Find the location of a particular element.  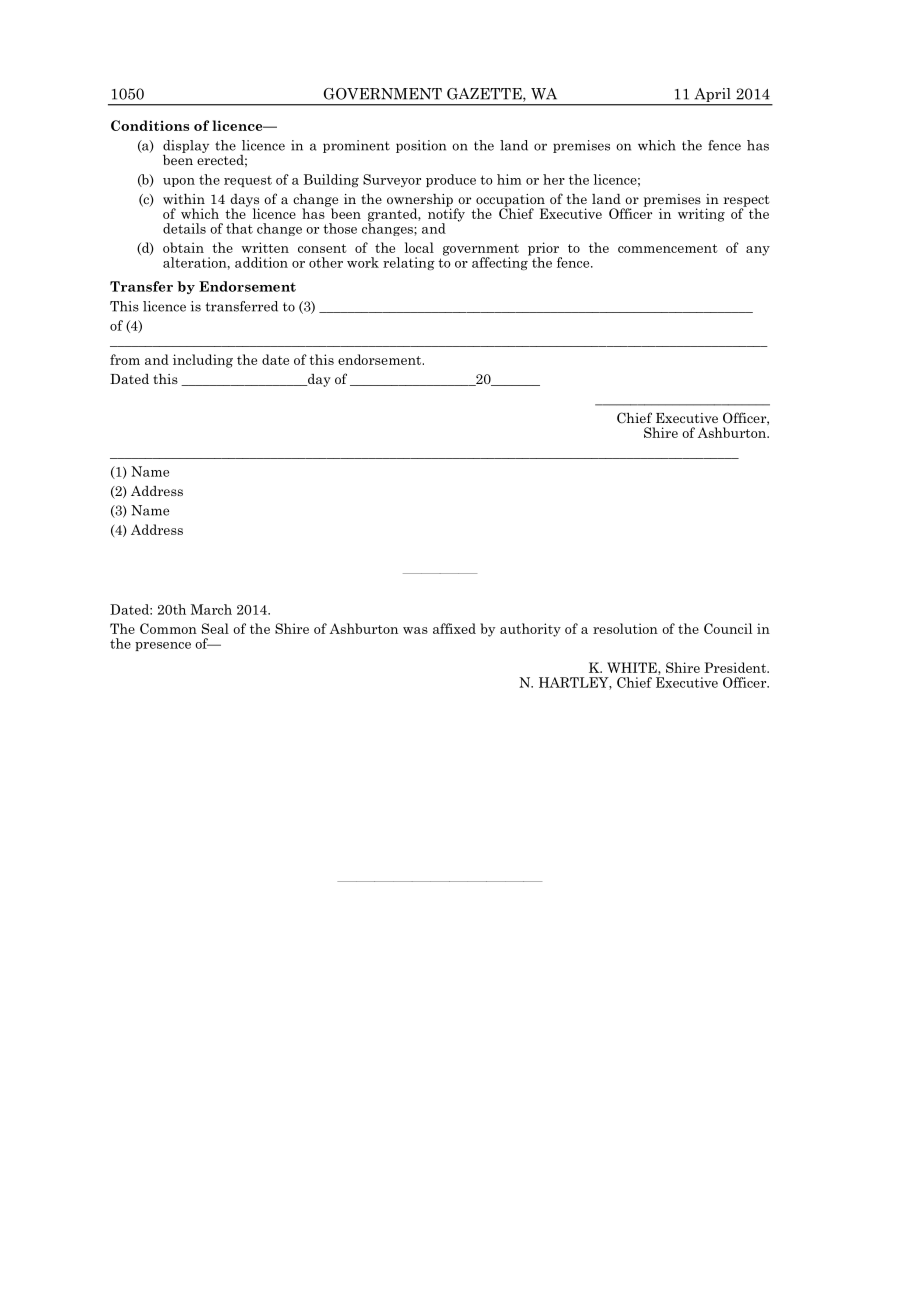

presence is located at coordinates (163, 646).
